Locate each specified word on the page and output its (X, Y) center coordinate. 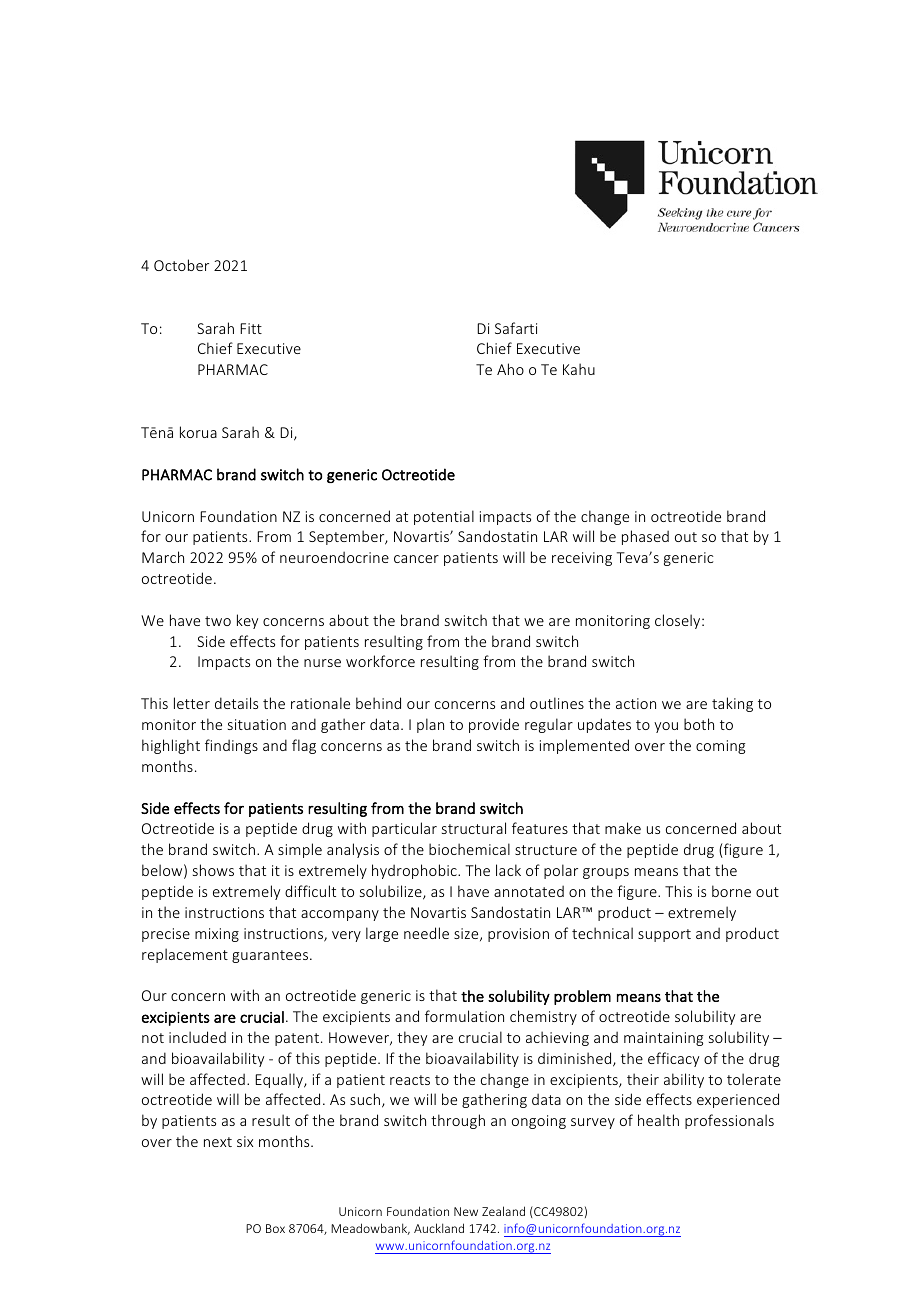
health (658, 1120)
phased (645, 537)
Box (275, 1228)
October (181, 265)
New (466, 1211)
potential (444, 517)
